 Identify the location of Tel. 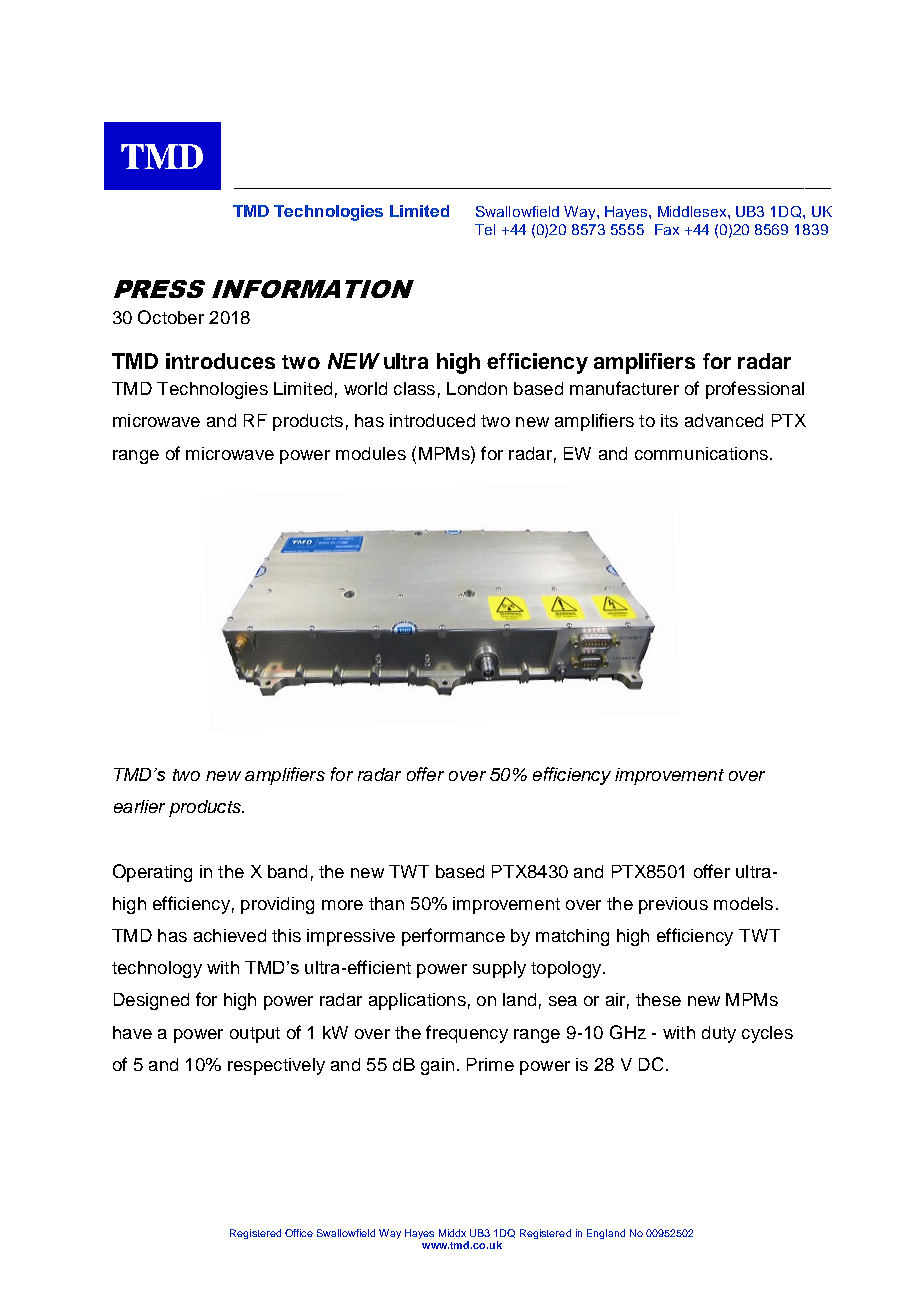
(485, 229).
